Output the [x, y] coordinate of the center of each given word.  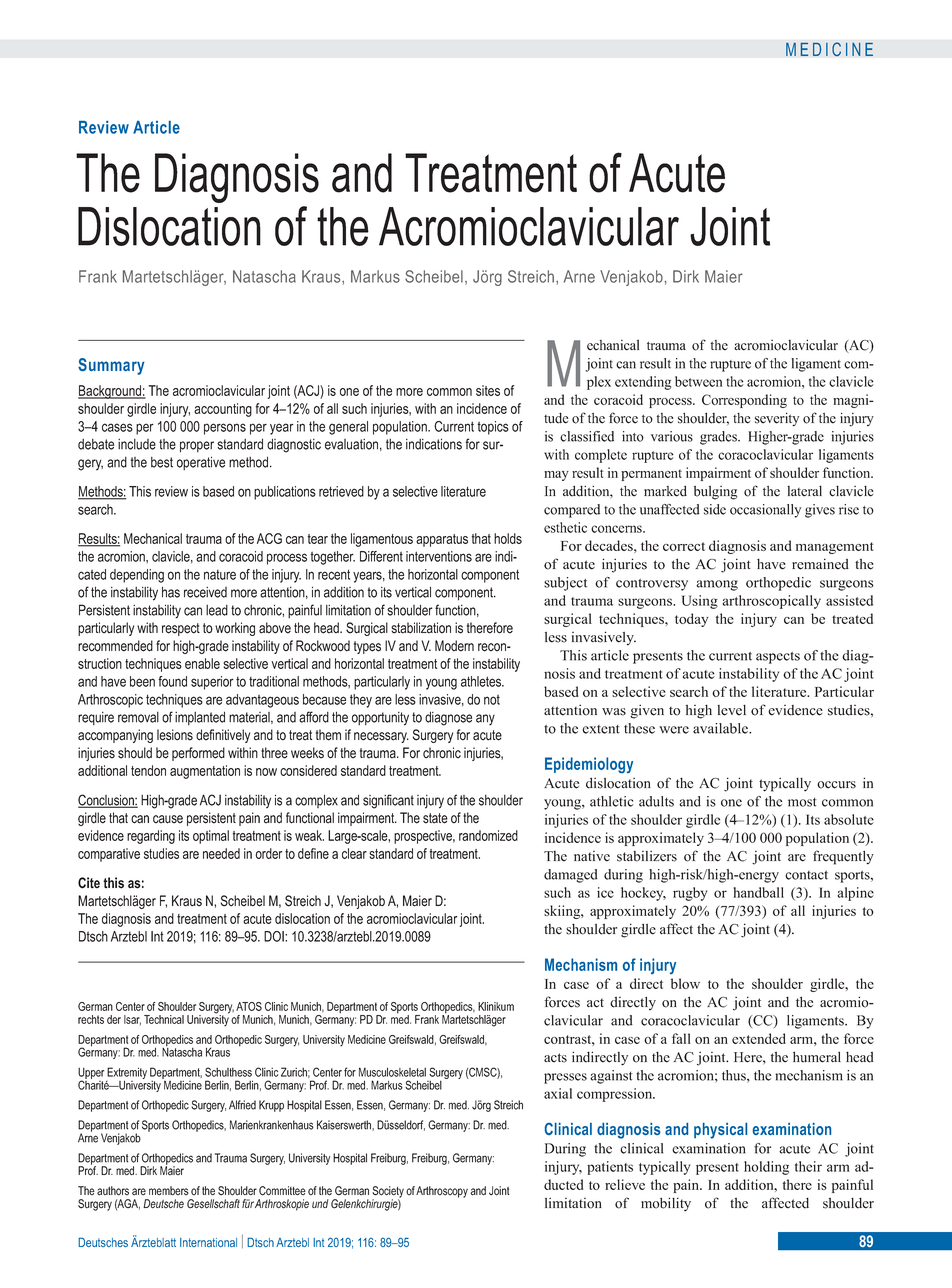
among [717, 585]
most [802, 802]
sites [488, 390]
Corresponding [744, 401]
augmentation [205, 772]
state [435, 818]
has [171, 592]
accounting [223, 410]
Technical [164, 1019]
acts [555, 1058]
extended [759, 1038]
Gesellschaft [213, 1204]
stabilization [421, 628]
